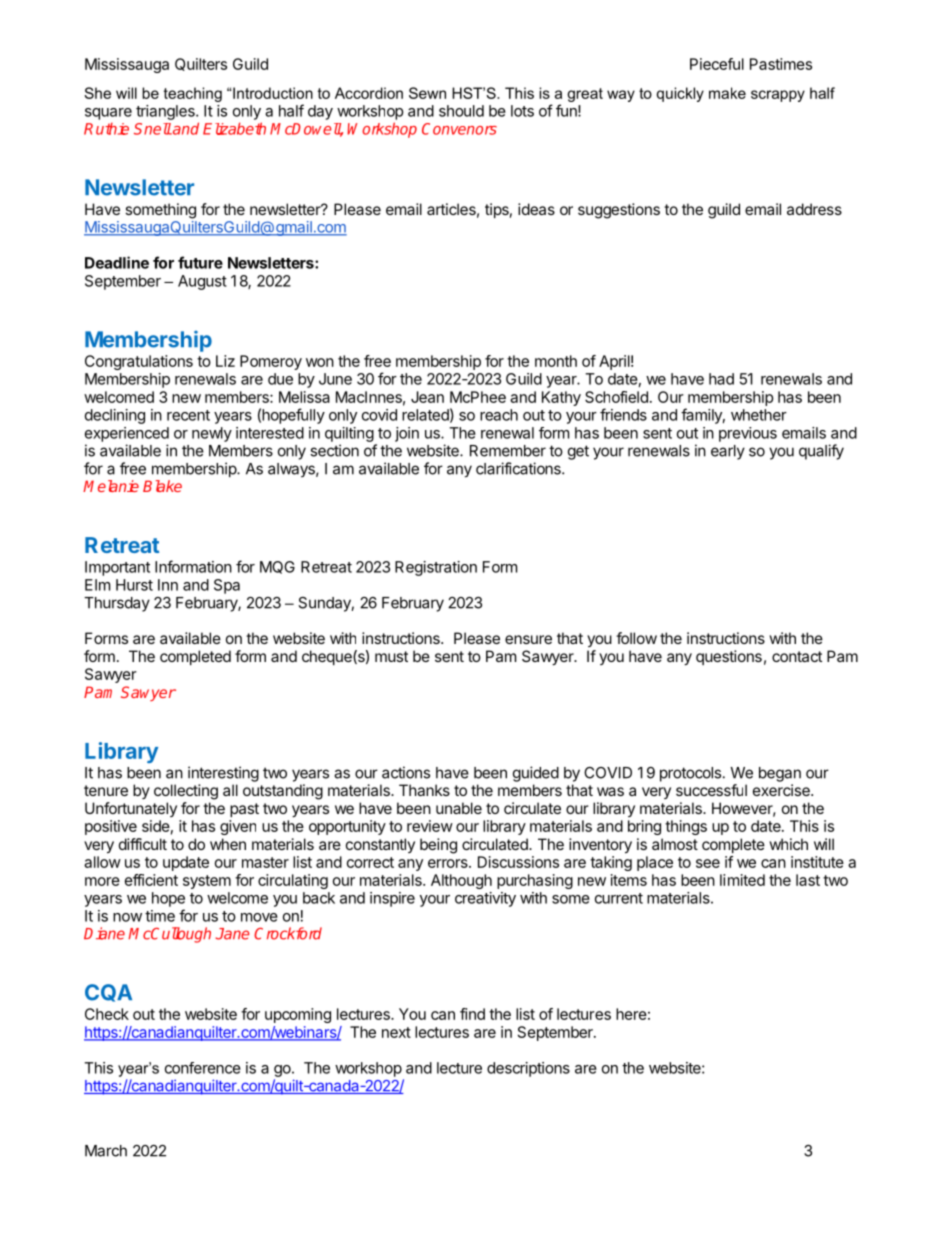 The image size is (952, 1233). Describe the element at coordinates (461, 111) in the screenshot. I see `should` at that location.
